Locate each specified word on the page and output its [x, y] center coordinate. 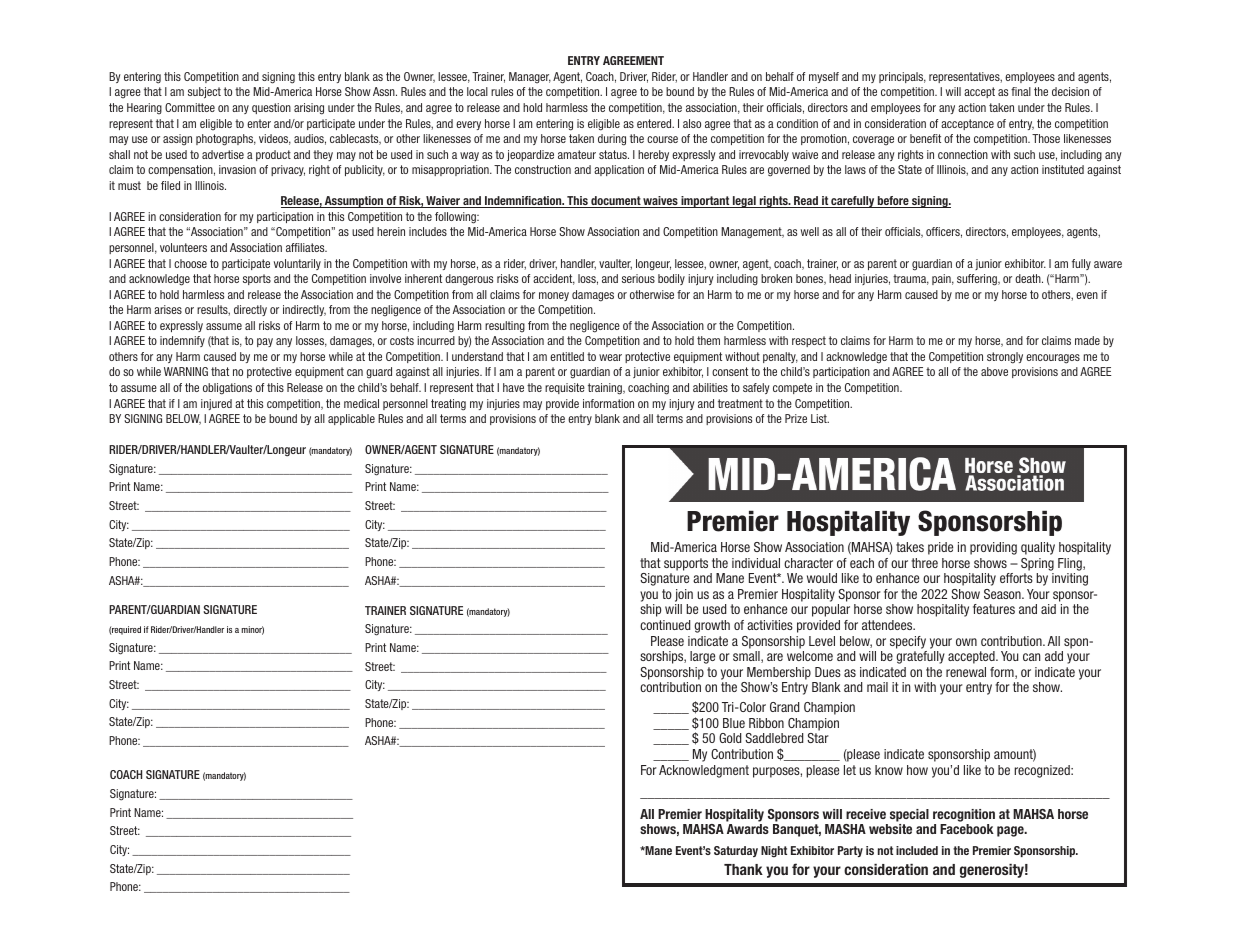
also [692, 123]
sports [257, 279]
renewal [966, 672]
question [271, 108]
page [1011, 831]
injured [216, 404]
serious [638, 278]
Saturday [736, 851]
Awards [748, 829]
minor [253, 630]
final [1021, 91]
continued [665, 625]
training [606, 389]
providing [993, 548]
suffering [978, 280]
